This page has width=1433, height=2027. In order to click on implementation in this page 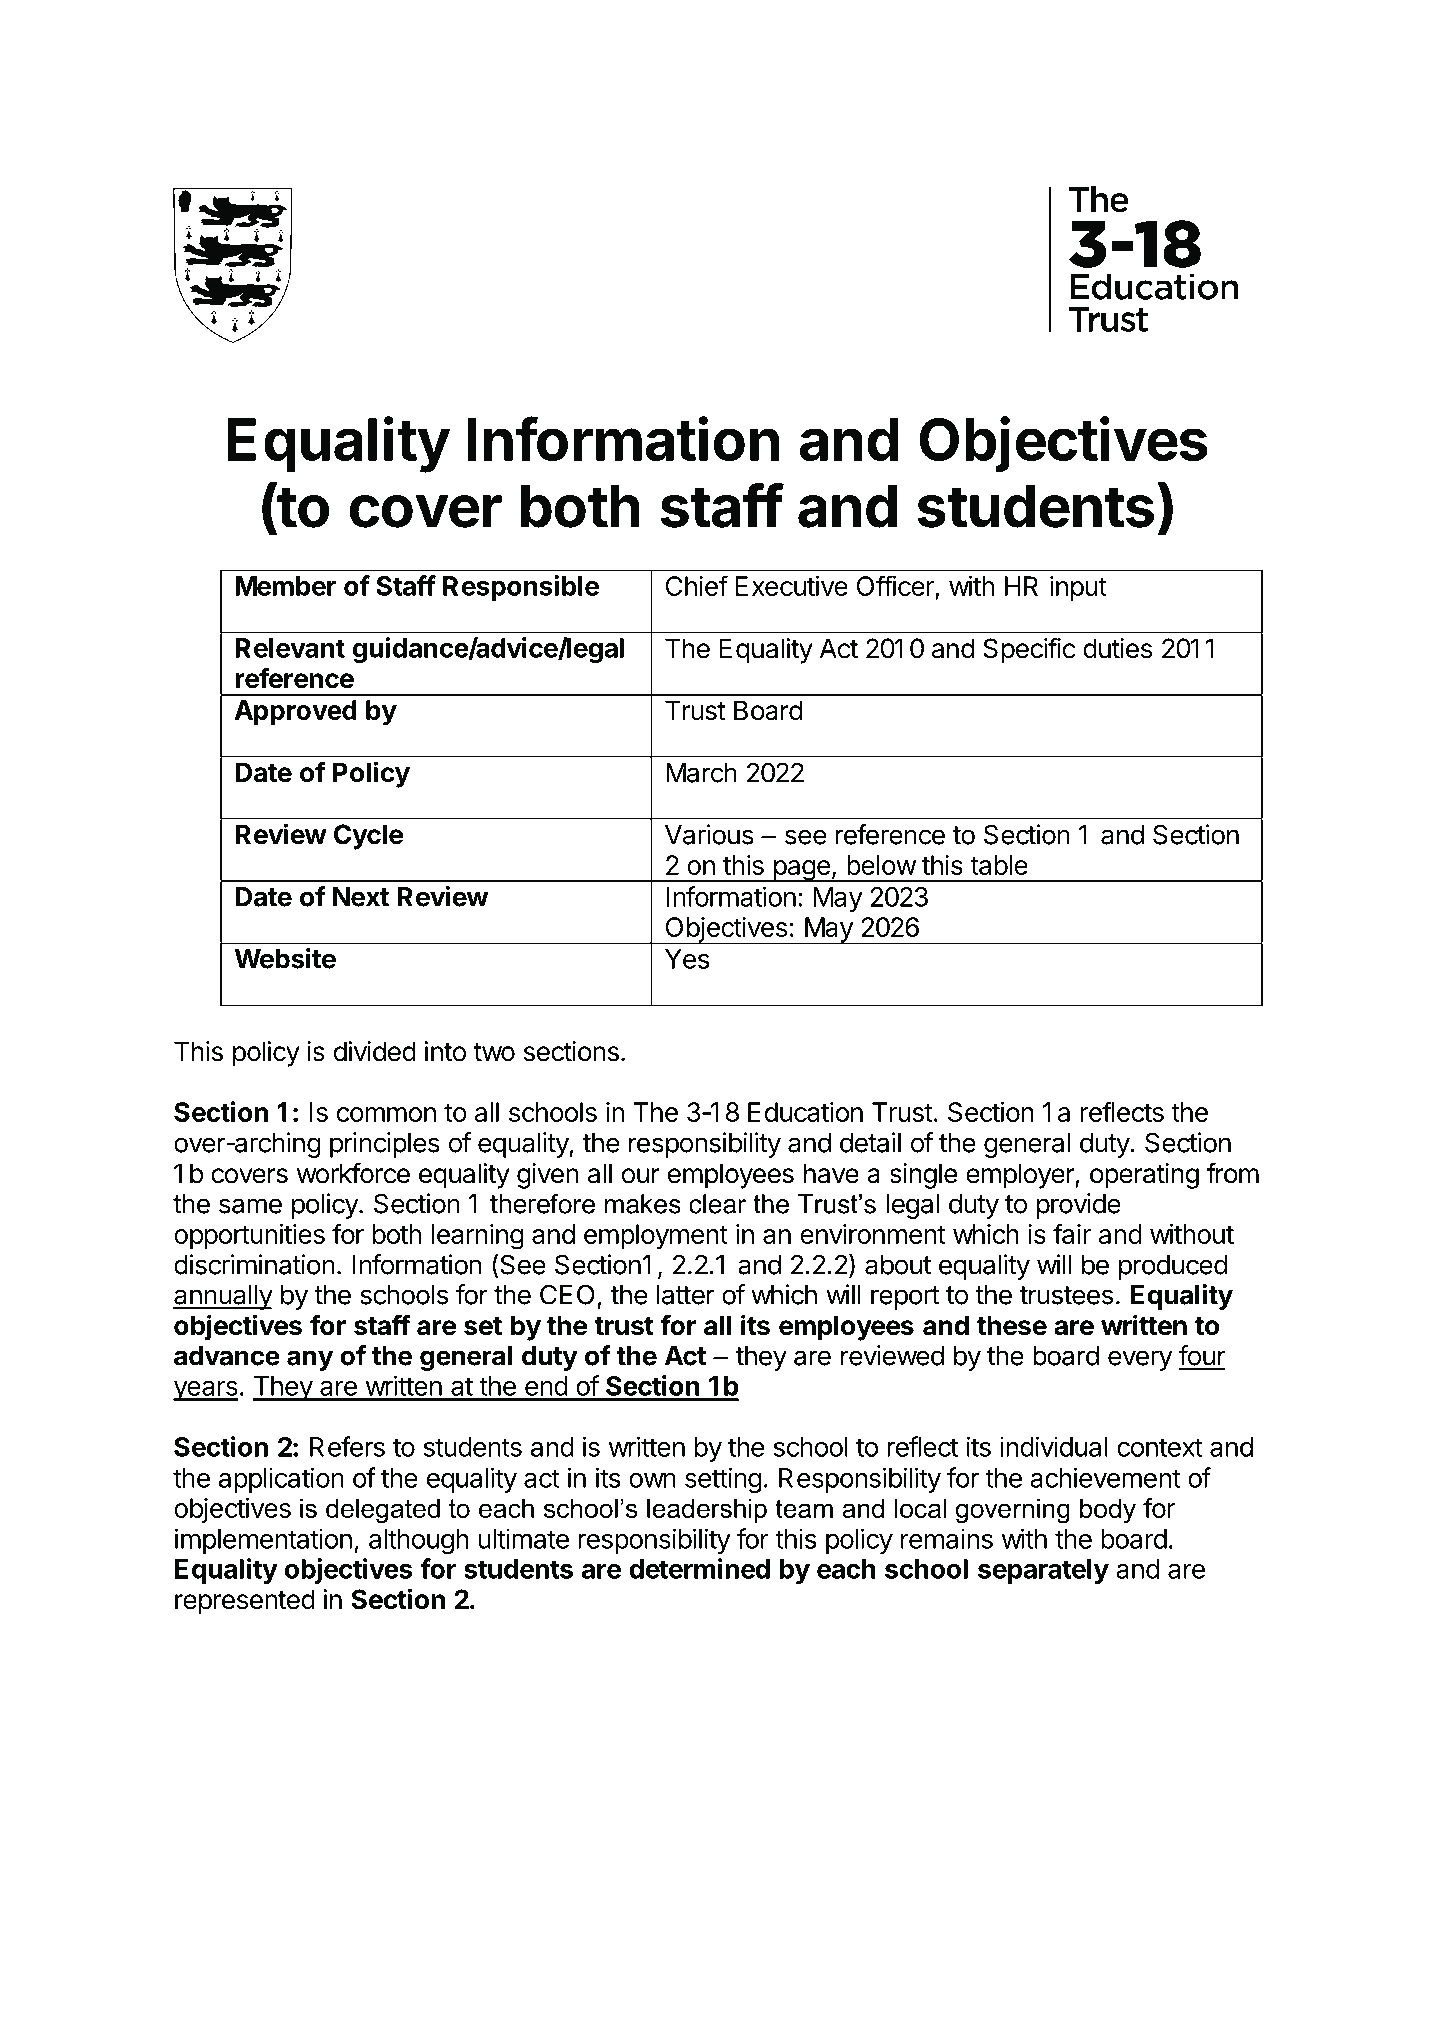, I will do `click(263, 1541)`.
